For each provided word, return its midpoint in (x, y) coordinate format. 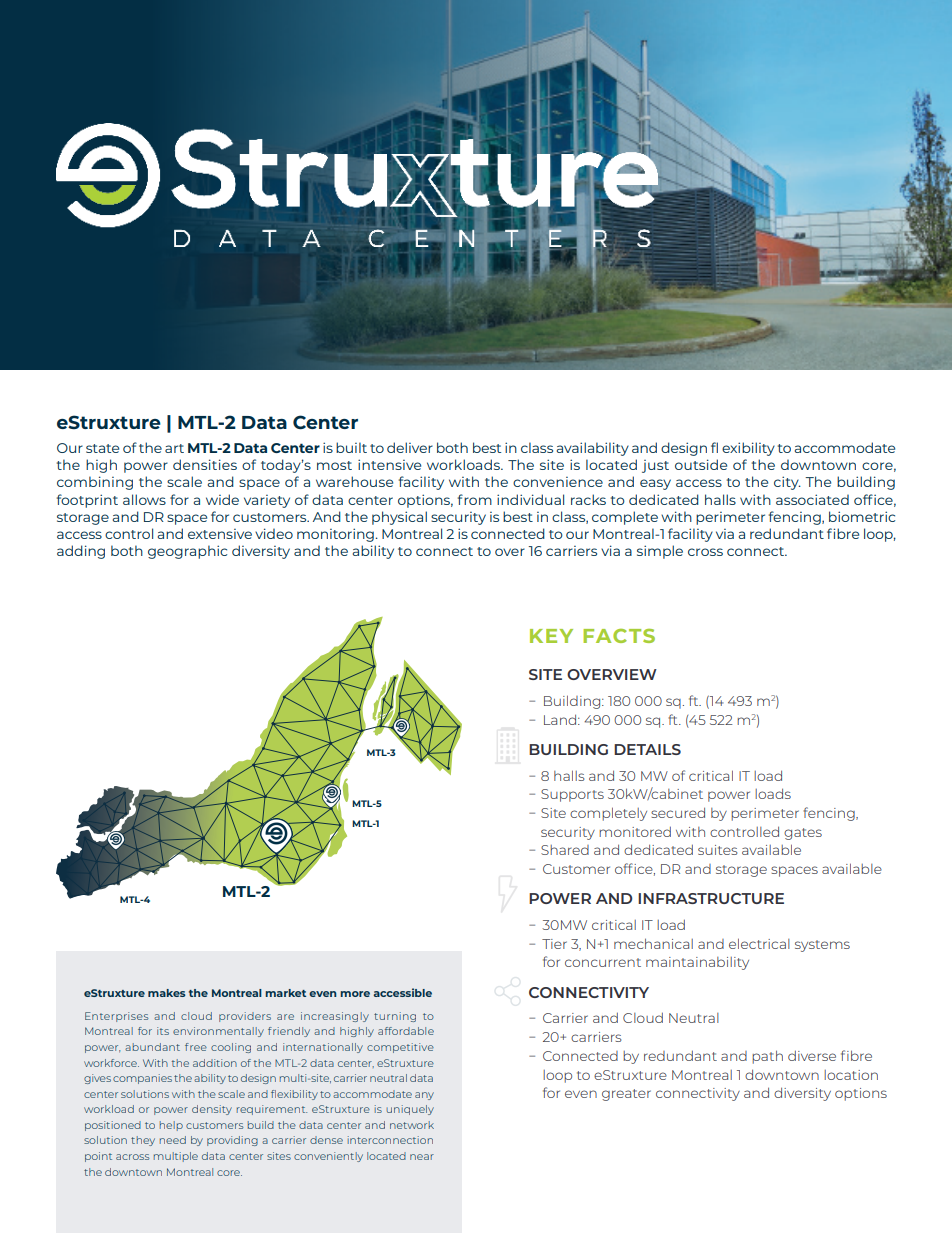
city (787, 483)
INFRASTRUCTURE (711, 898)
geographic (187, 552)
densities (205, 464)
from (475, 499)
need (173, 1140)
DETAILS (647, 749)
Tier (554, 944)
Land (561, 719)
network (412, 1125)
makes (166, 993)
